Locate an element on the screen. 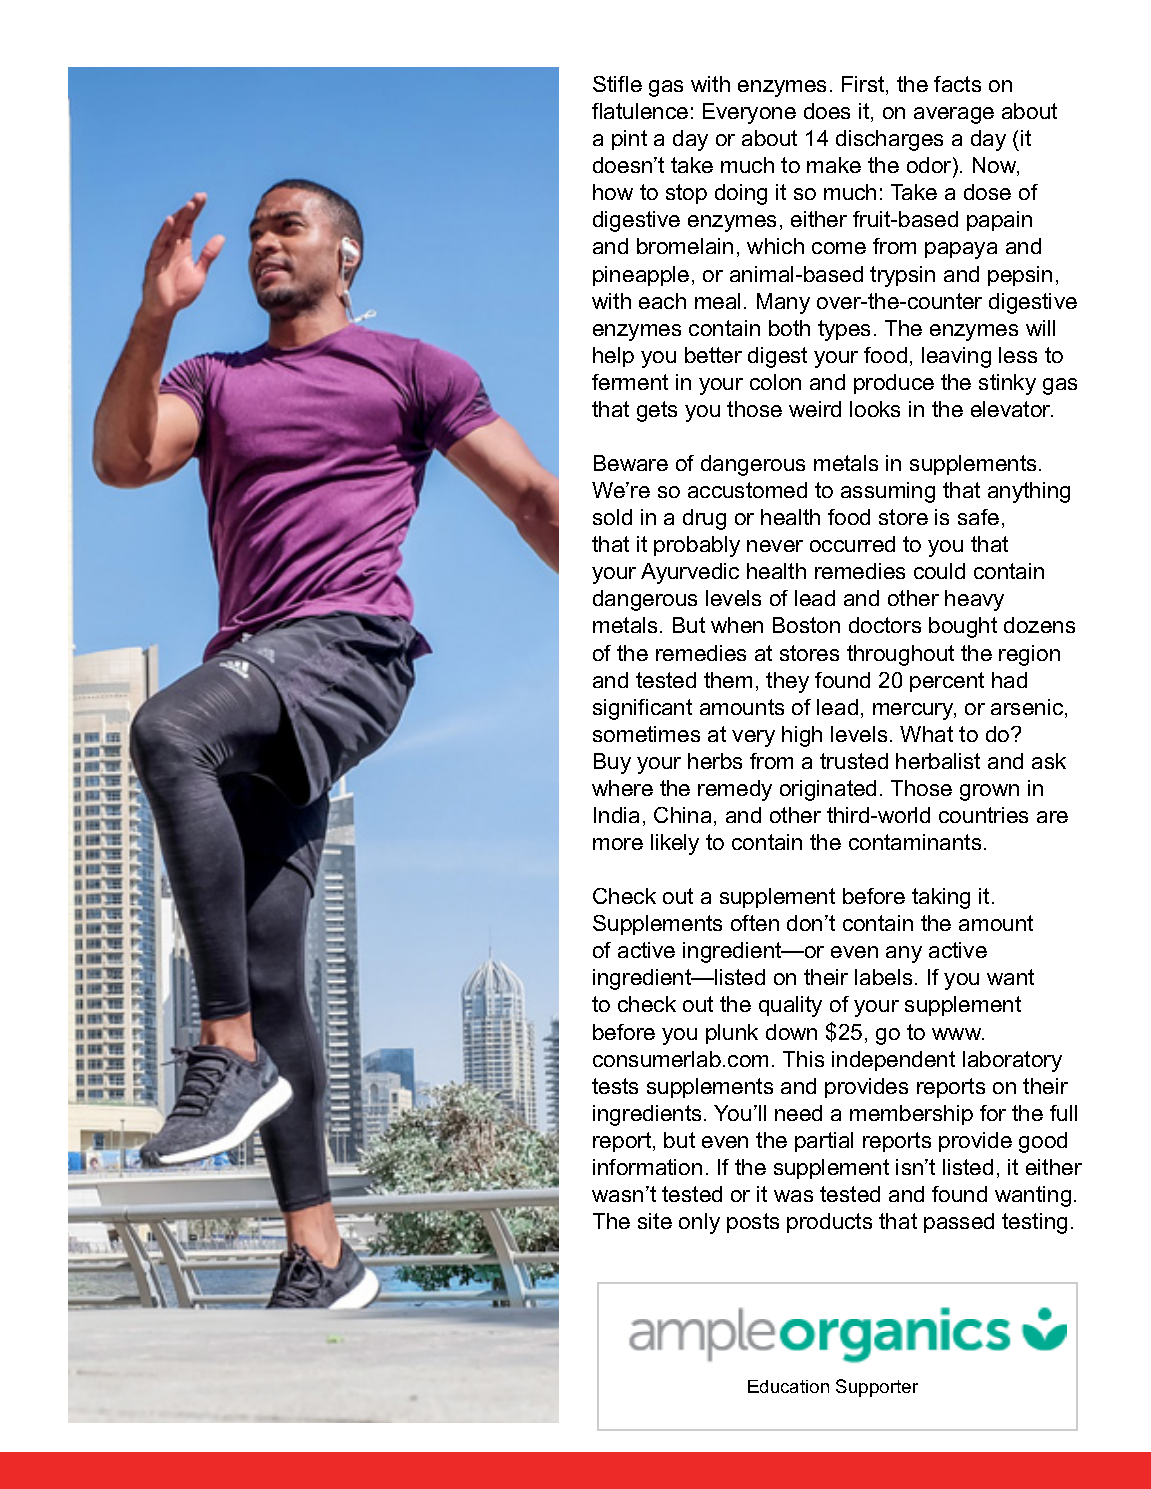 This screenshot has height=1489, width=1151. dose is located at coordinates (987, 192).
